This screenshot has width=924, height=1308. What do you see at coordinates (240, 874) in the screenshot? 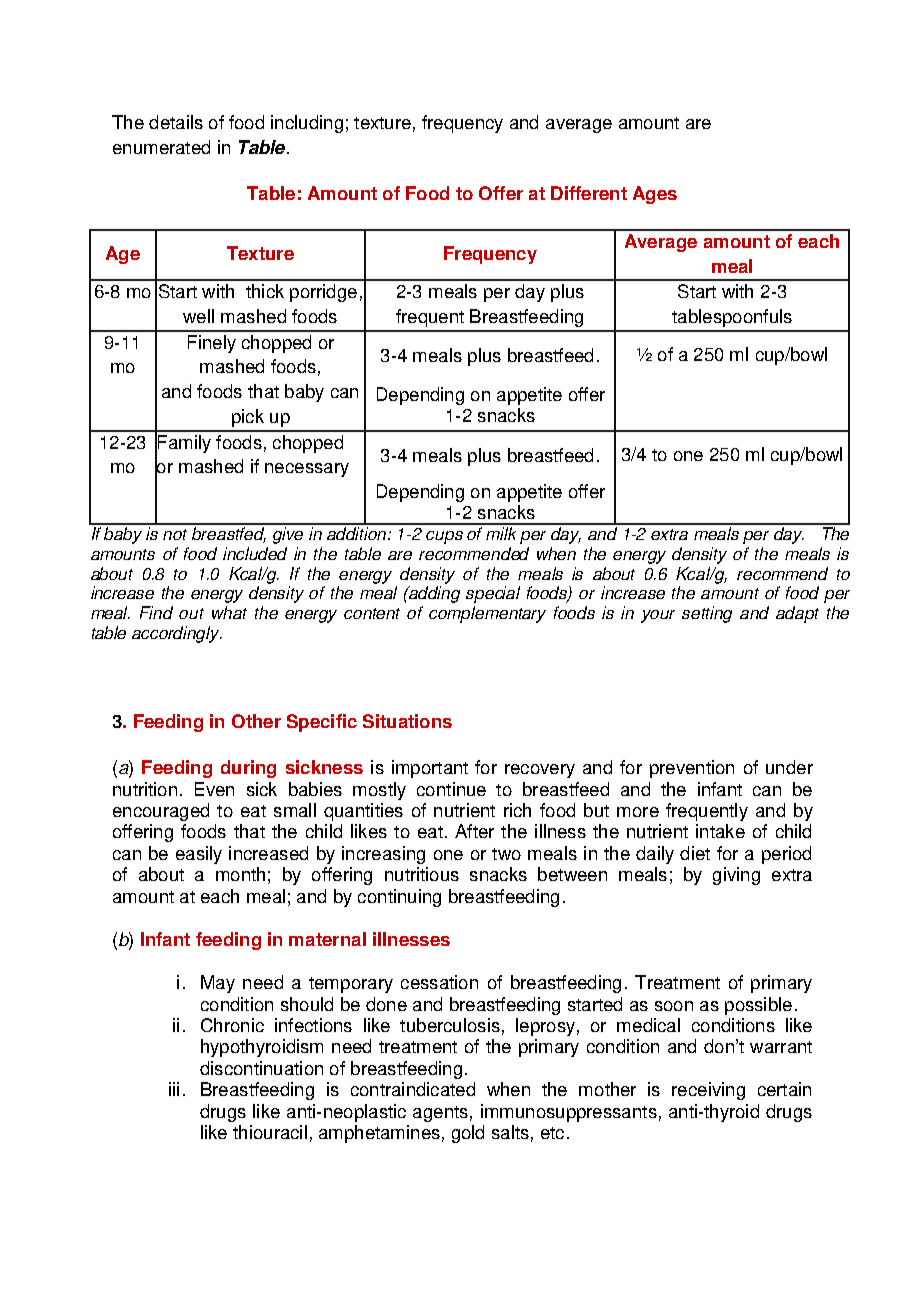
I see `month` at bounding box center [240, 874].
